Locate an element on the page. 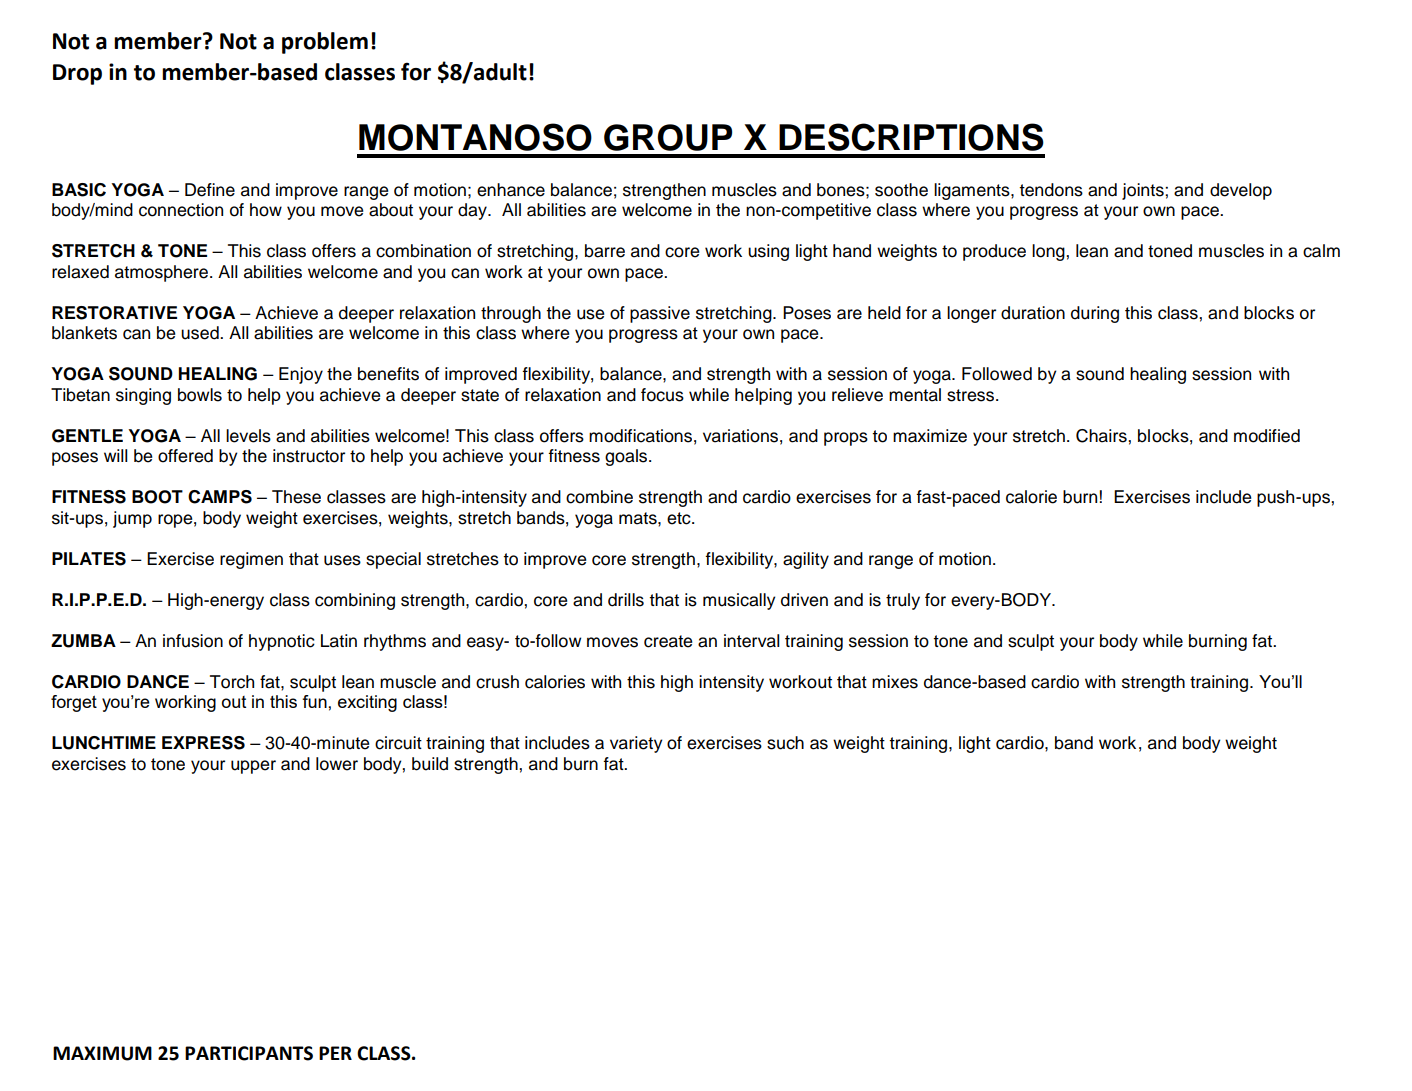  GROUP is located at coordinates (668, 137).
